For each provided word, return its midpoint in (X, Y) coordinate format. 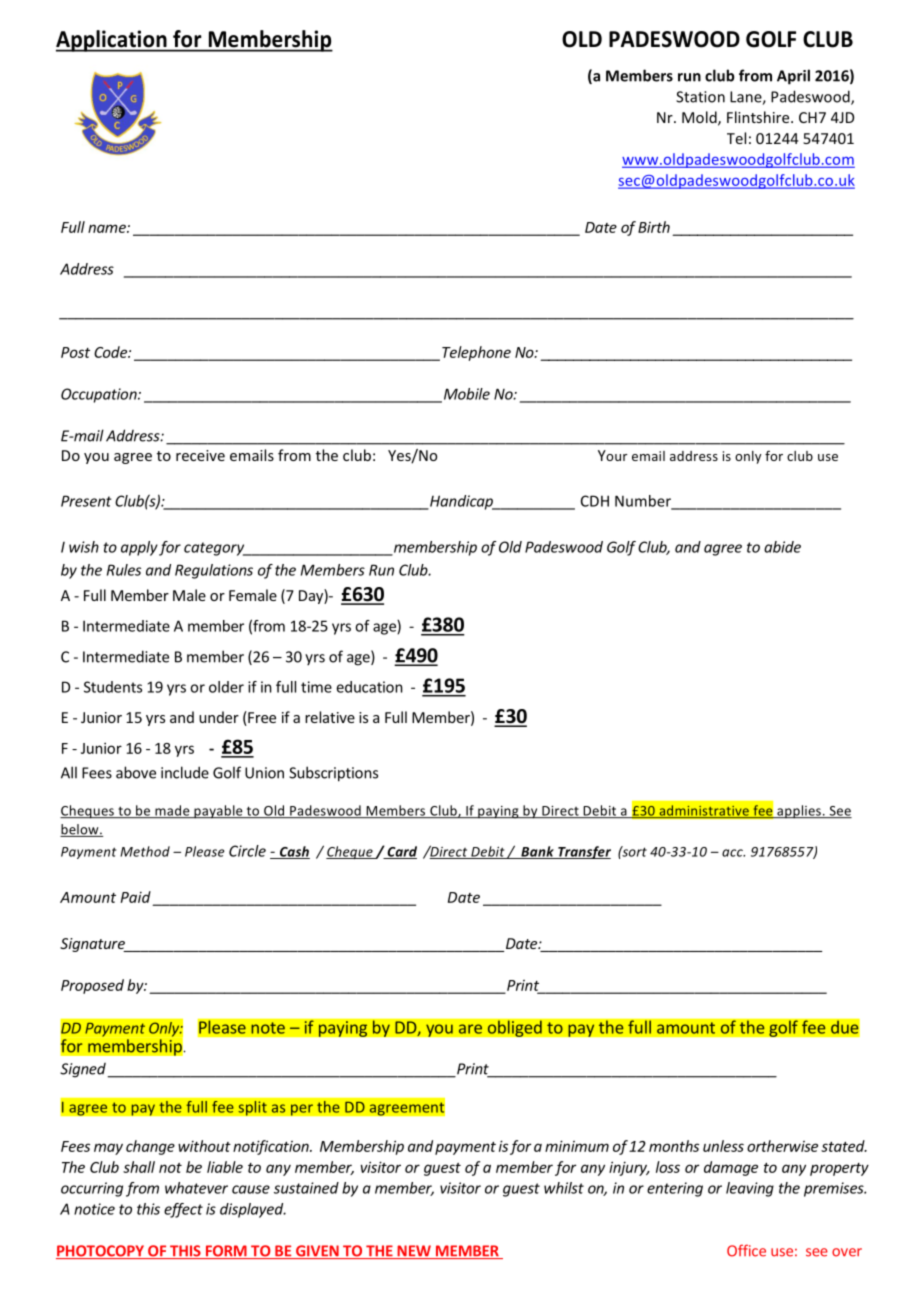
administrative (704, 811)
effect (183, 1210)
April (793, 77)
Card (401, 852)
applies (799, 812)
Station (700, 97)
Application (112, 41)
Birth (654, 227)
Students (113, 687)
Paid (136, 897)
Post (75, 352)
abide (782, 547)
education (369, 687)
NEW (414, 1252)
